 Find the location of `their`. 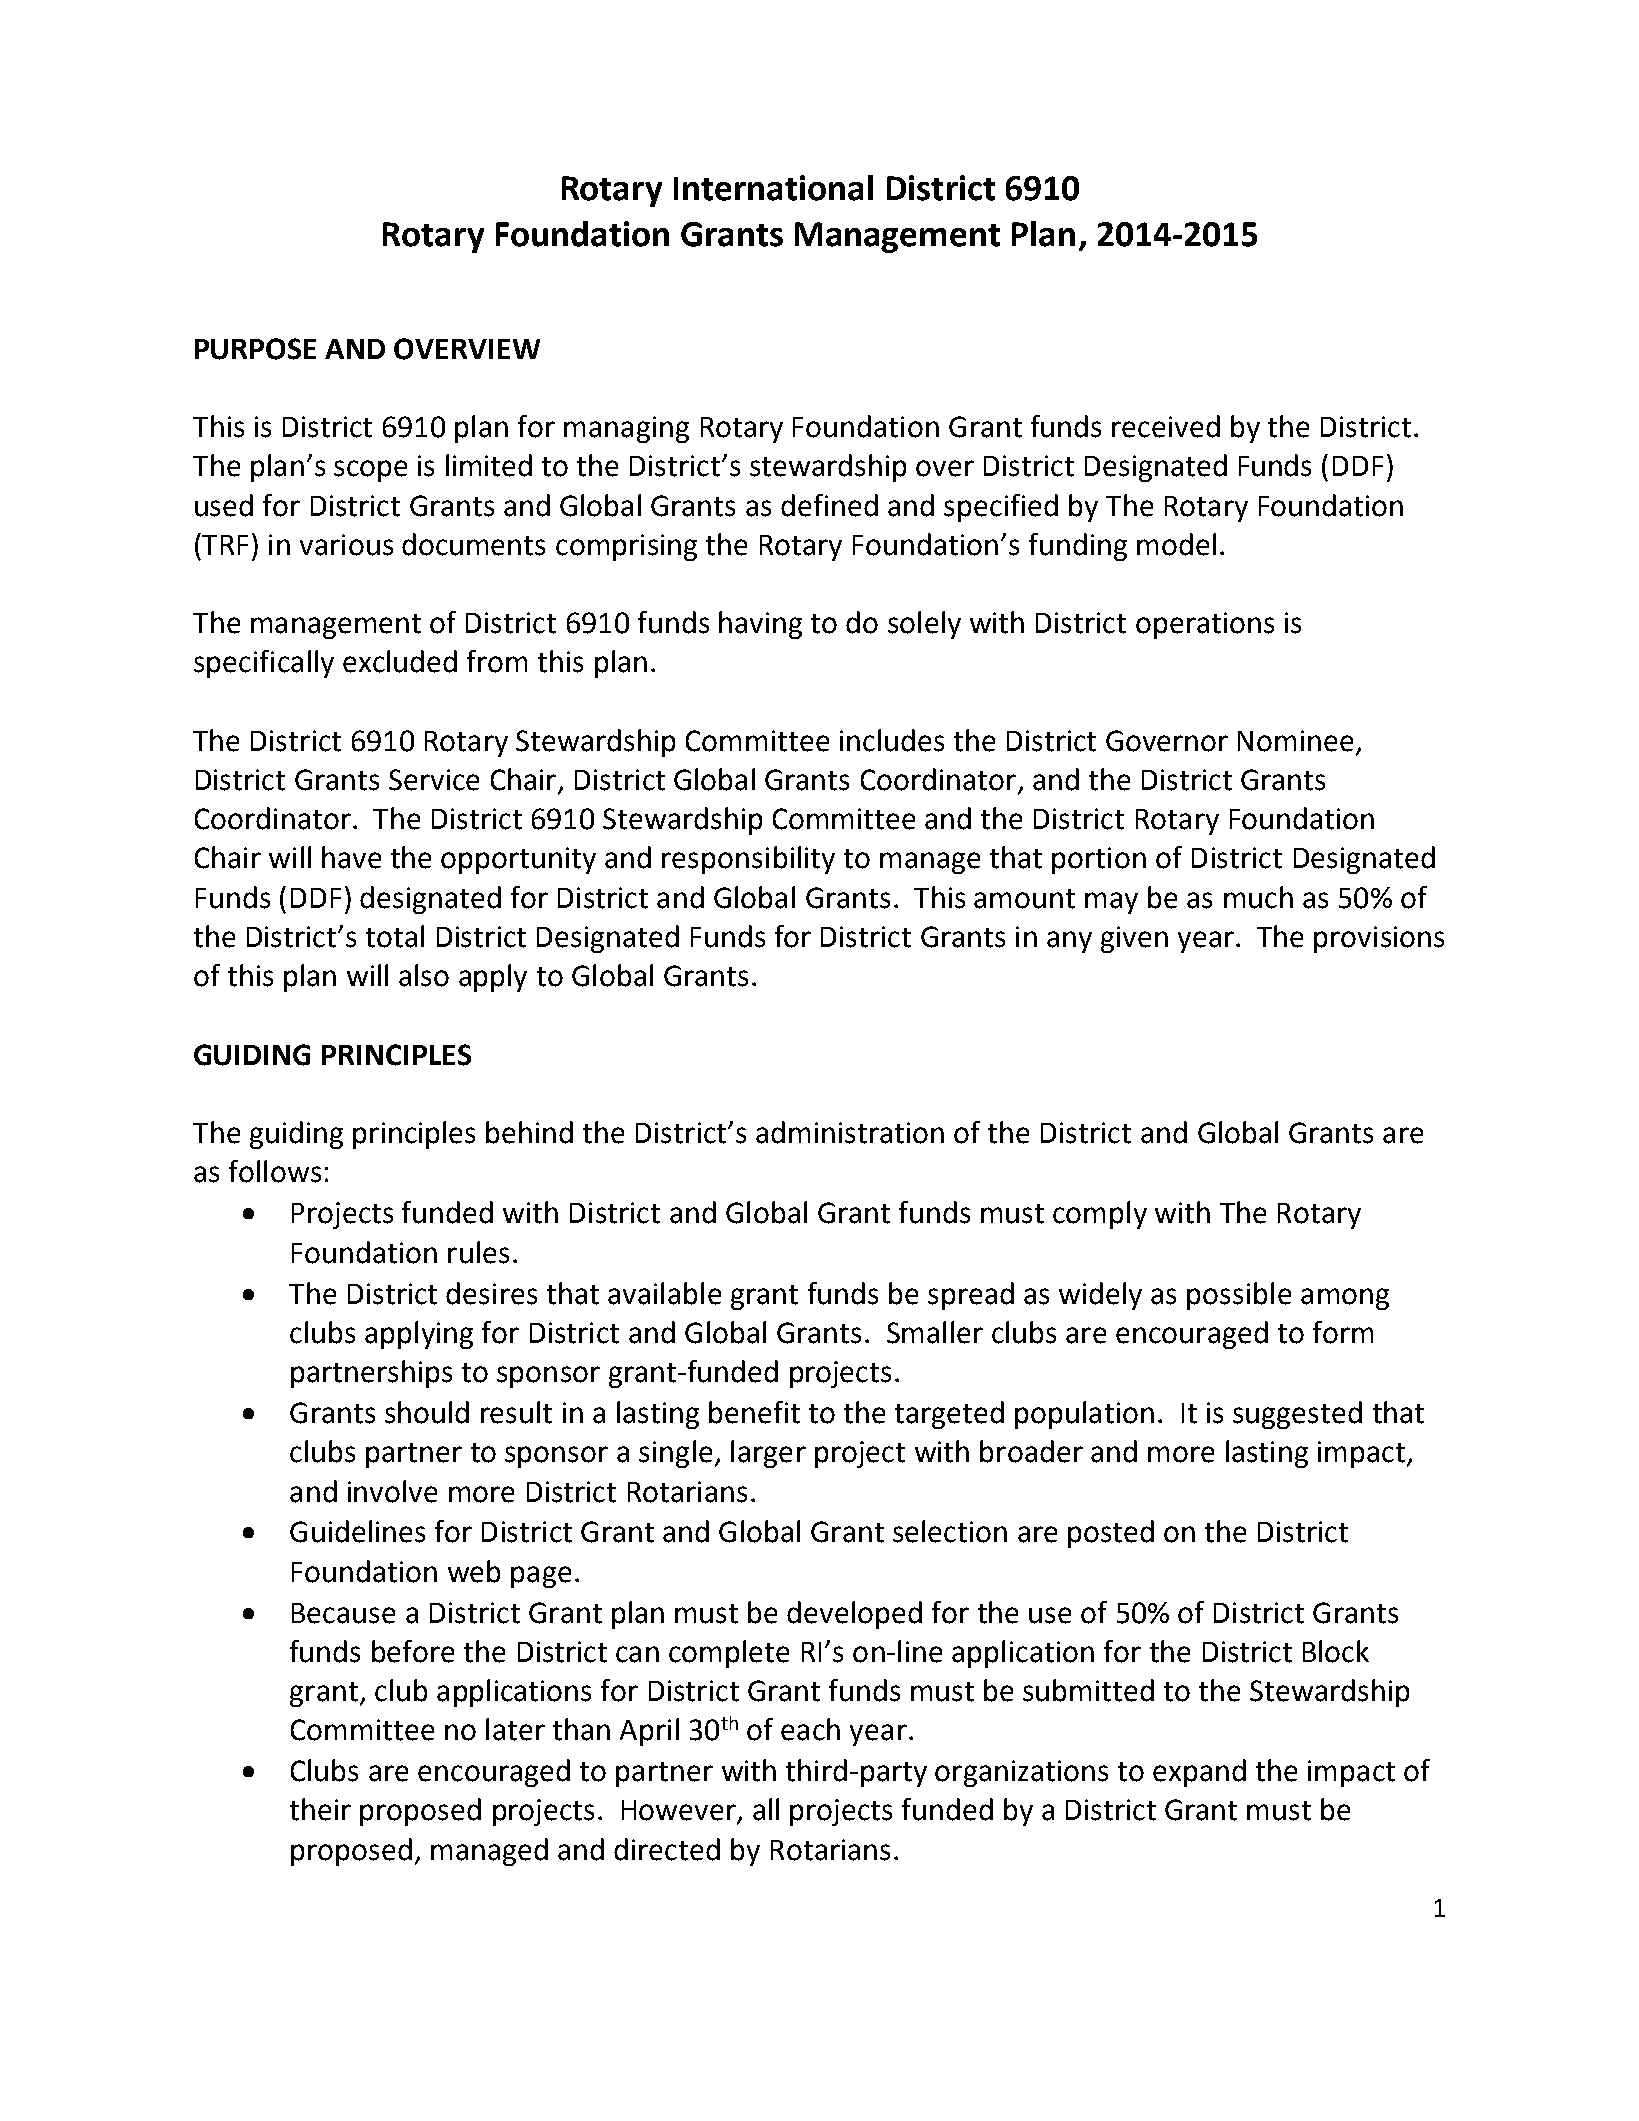

their is located at coordinates (320, 1809).
